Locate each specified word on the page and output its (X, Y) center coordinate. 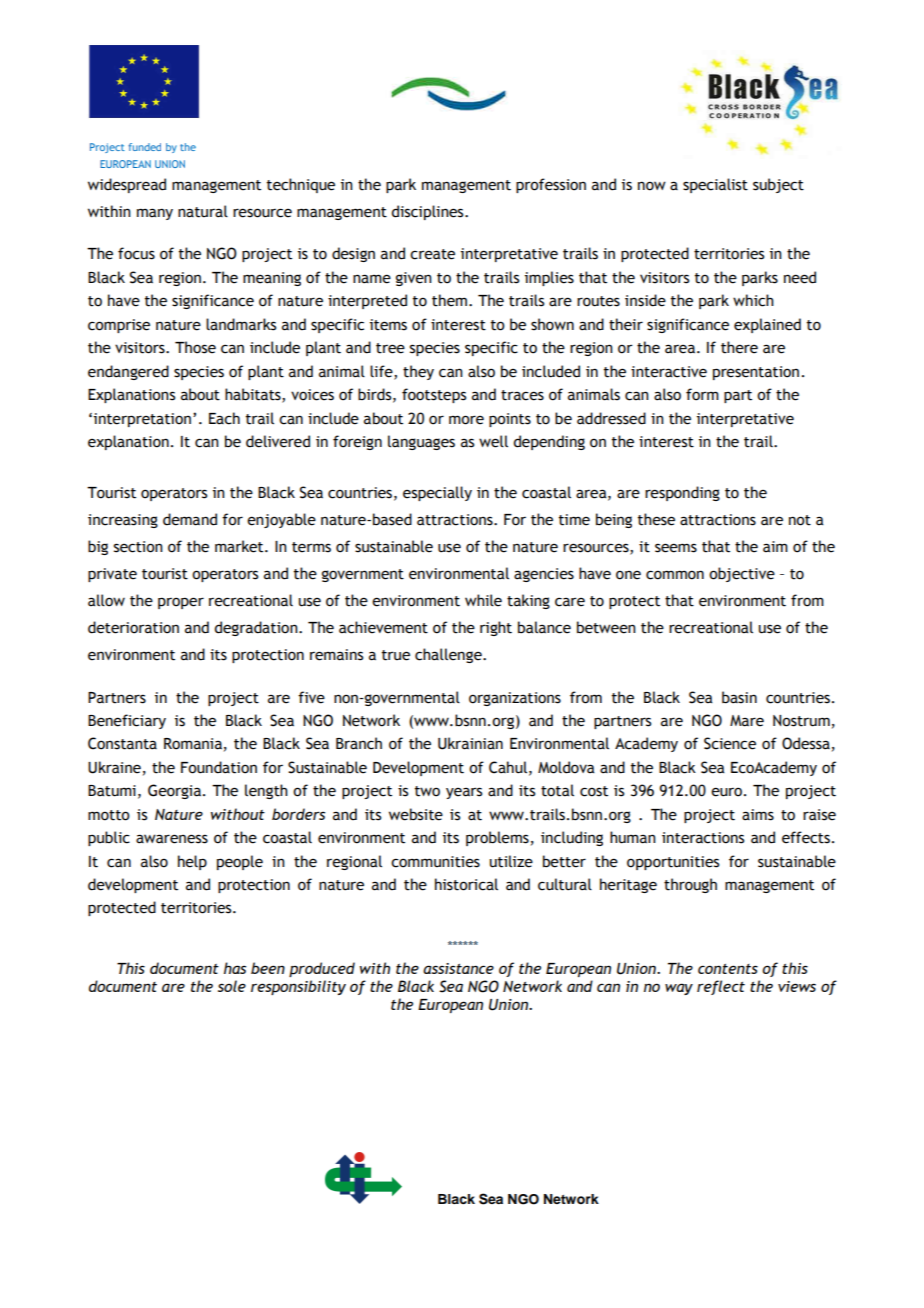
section (138, 547)
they (418, 372)
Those (195, 347)
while (483, 600)
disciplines (428, 212)
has (235, 968)
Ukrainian (470, 743)
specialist (715, 185)
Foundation (219, 767)
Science (730, 743)
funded (144, 147)
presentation (756, 373)
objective (742, 574)
